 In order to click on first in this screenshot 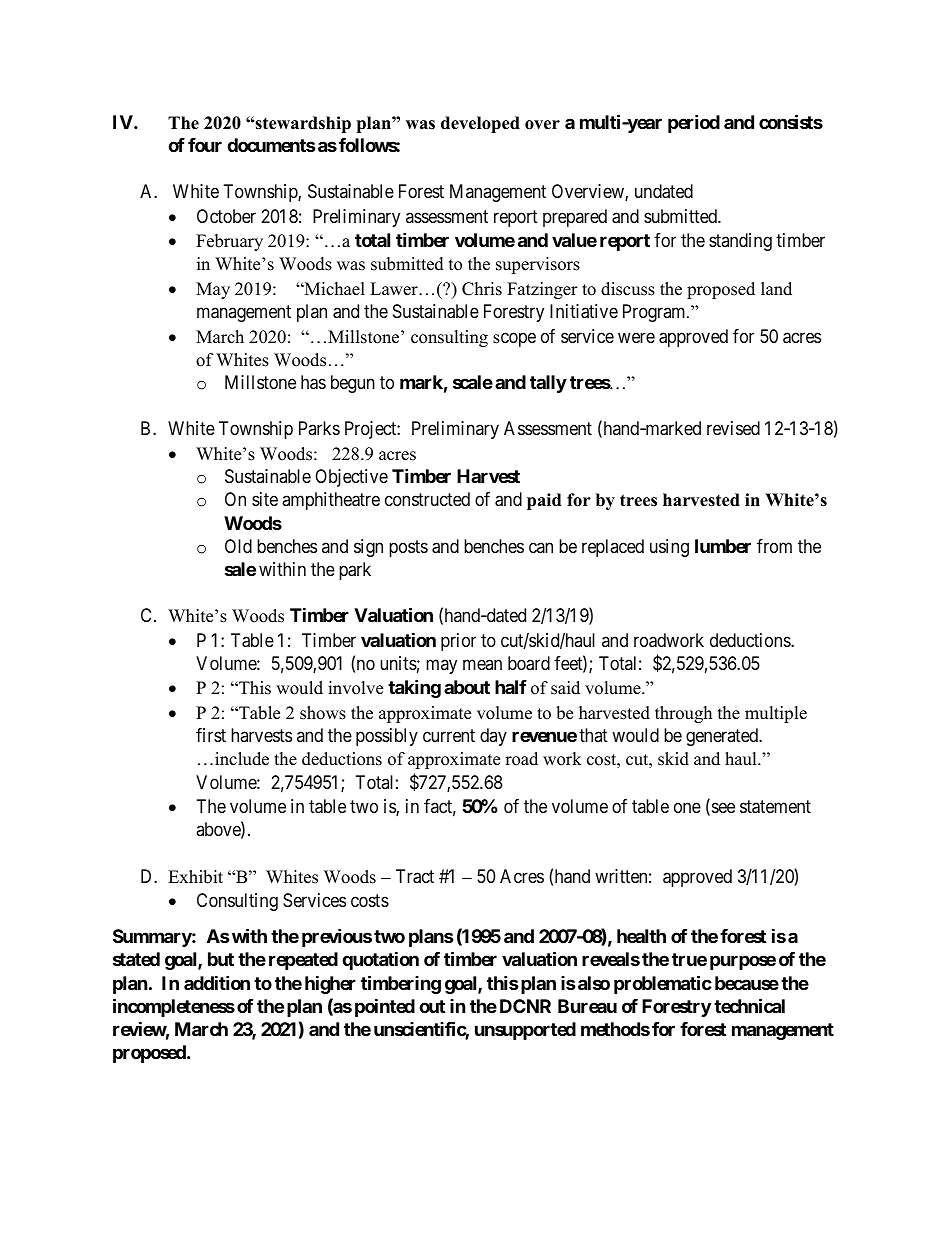, I will do `click(211, 735)`.
